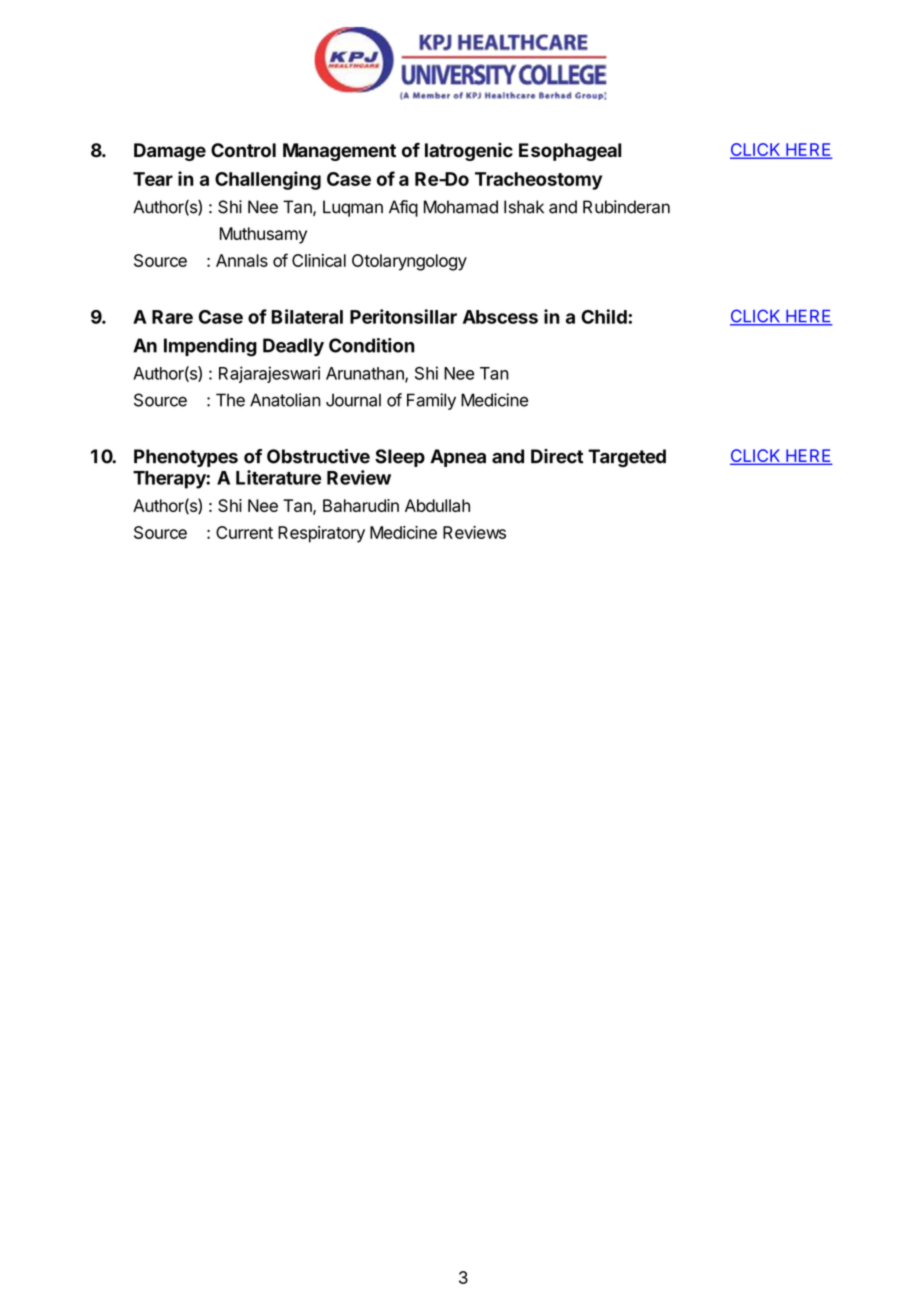 This image has width=924, height=1307. I want to click on Esophageal, so click(570, 152).
